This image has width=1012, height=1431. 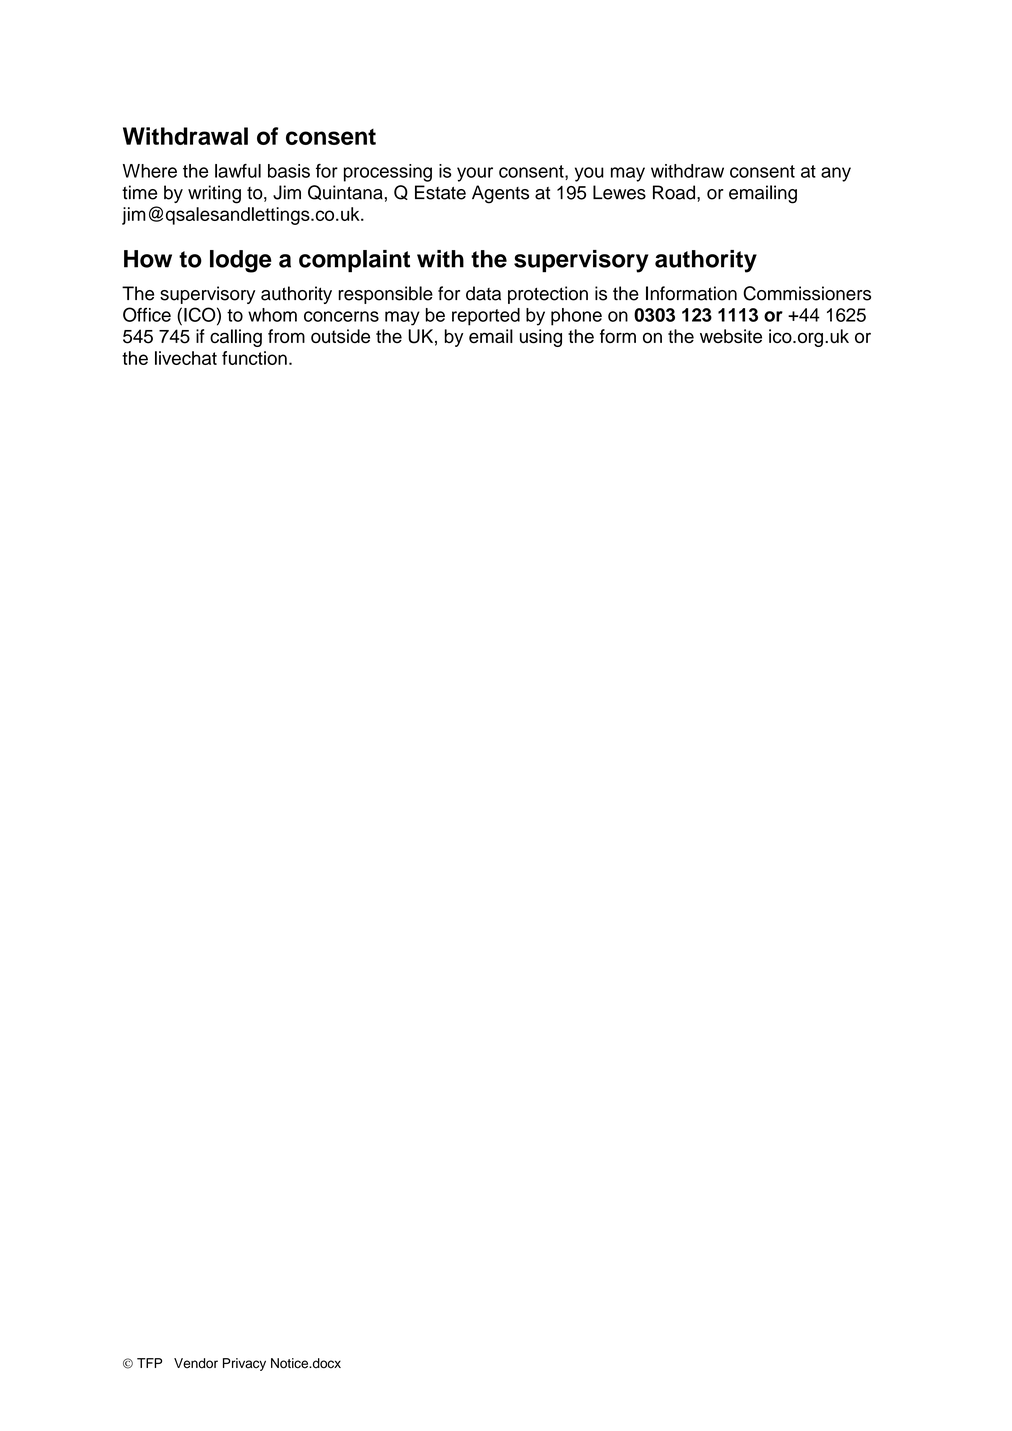 I want to click on using, so click(x=541, y=338).
